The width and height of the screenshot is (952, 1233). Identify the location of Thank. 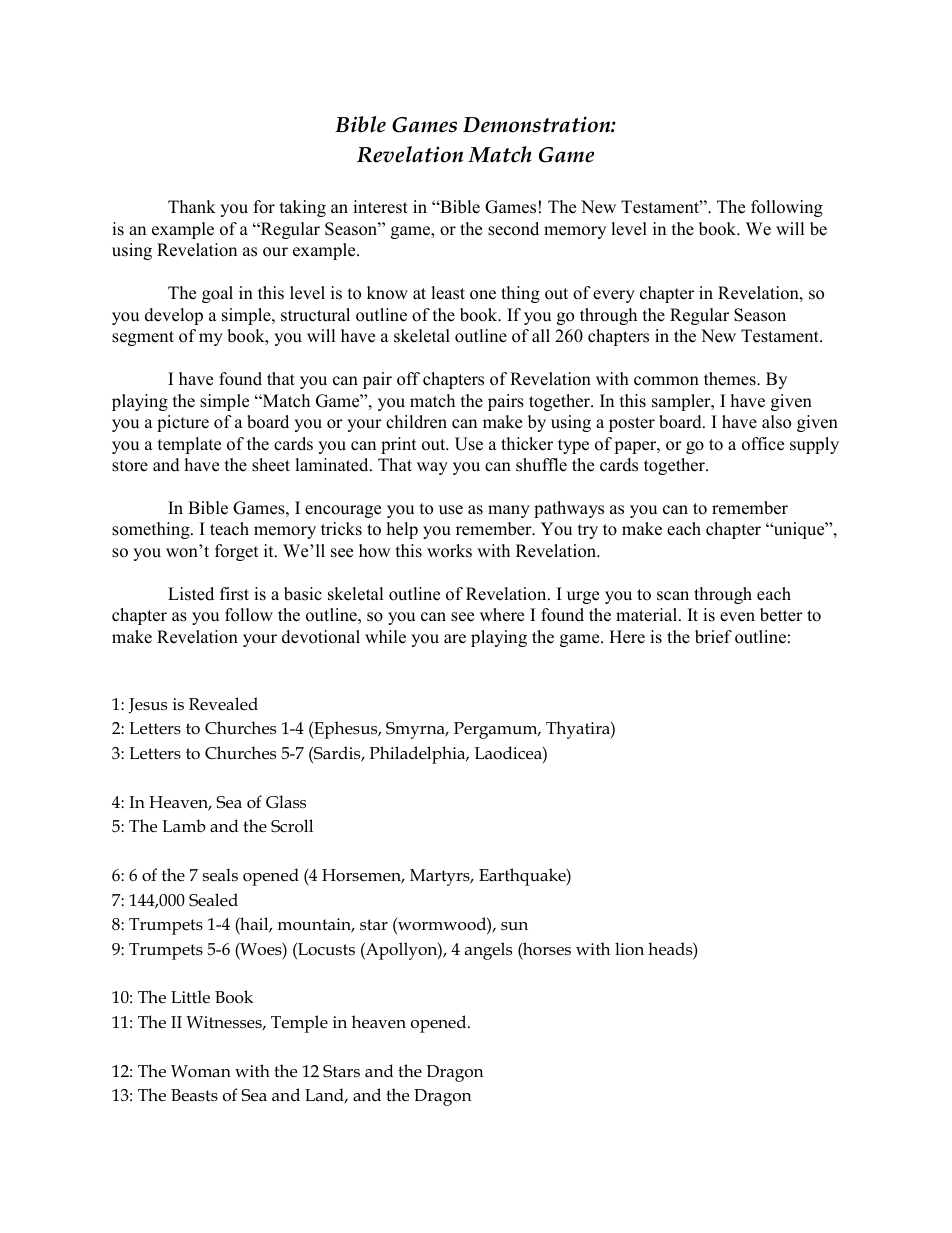
(192, 206).
